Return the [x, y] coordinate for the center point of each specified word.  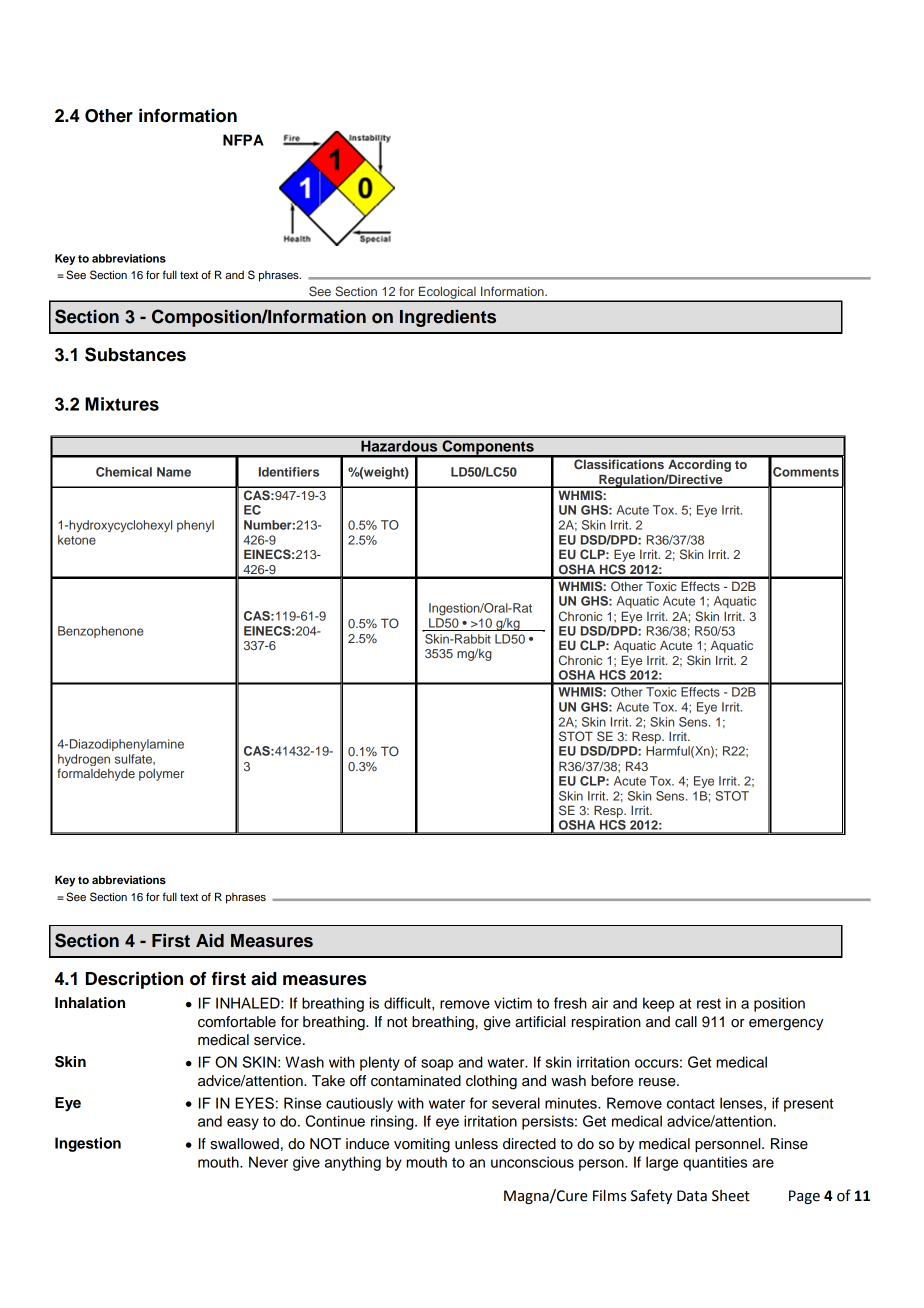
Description [134, 980]
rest [709, 1004]
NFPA [243, 140]
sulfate [134, 759]
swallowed [245, 1144]
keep [658, 1004]
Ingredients [448, 318]
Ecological [447, 294]
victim [513, 1003]
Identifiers [289, 472]
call [686, 1022]
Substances [135, 354]
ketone [77, 540]
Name [174, 472]
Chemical [124, 472]
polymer [161, 775]
